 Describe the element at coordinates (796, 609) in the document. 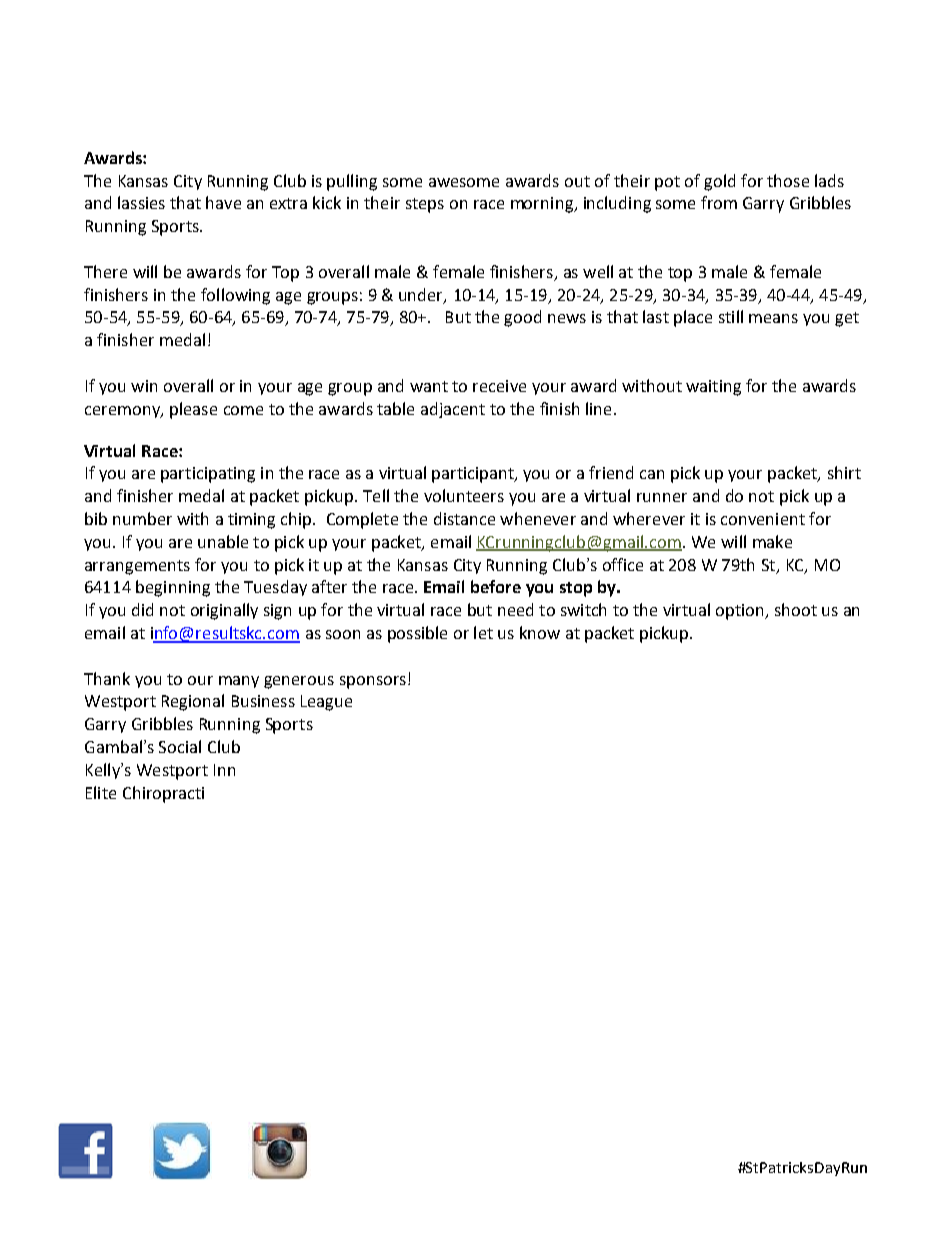

I see `shoot` at that location.
